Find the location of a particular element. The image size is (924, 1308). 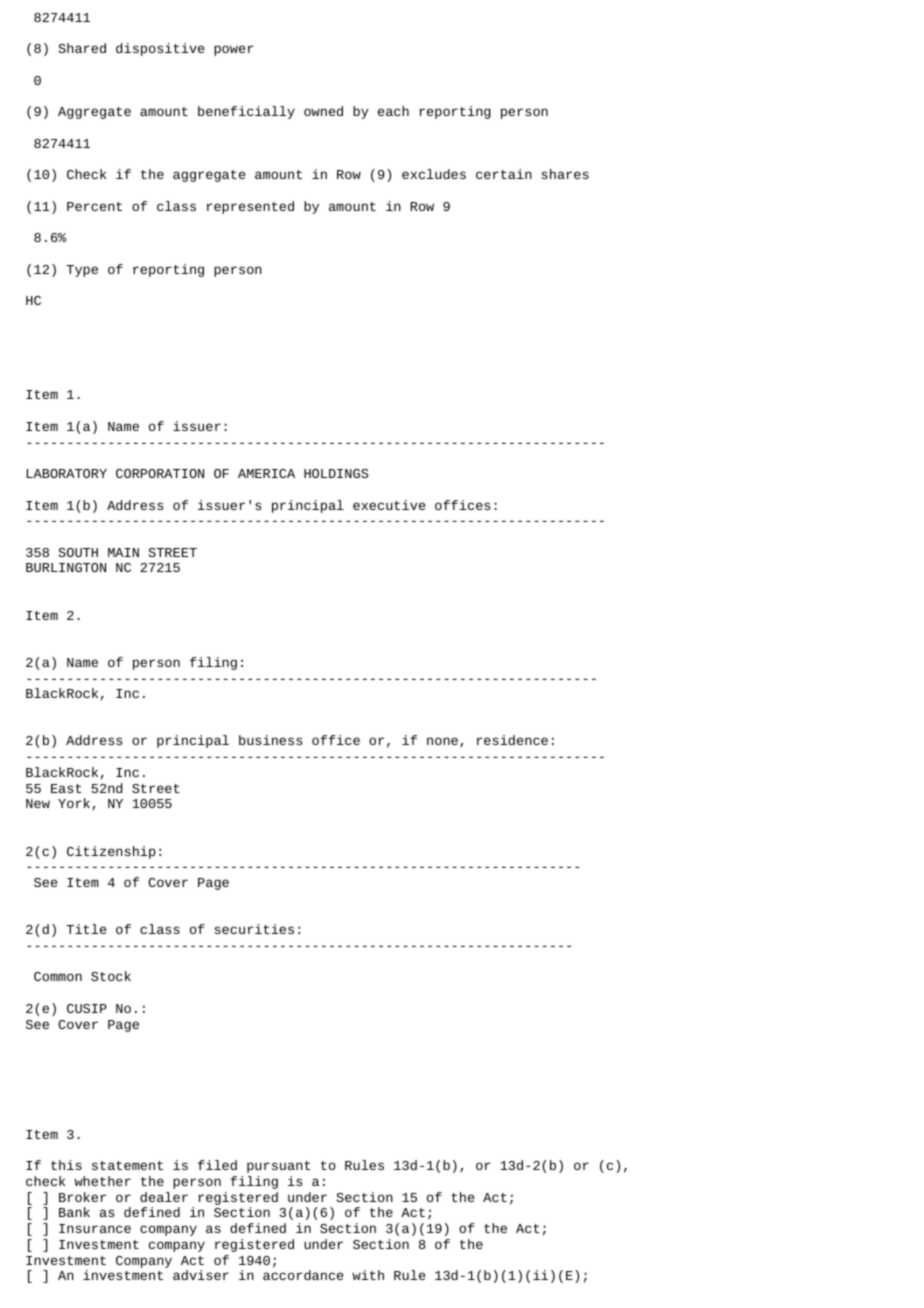

certain is located at coordinates (504, 174).
